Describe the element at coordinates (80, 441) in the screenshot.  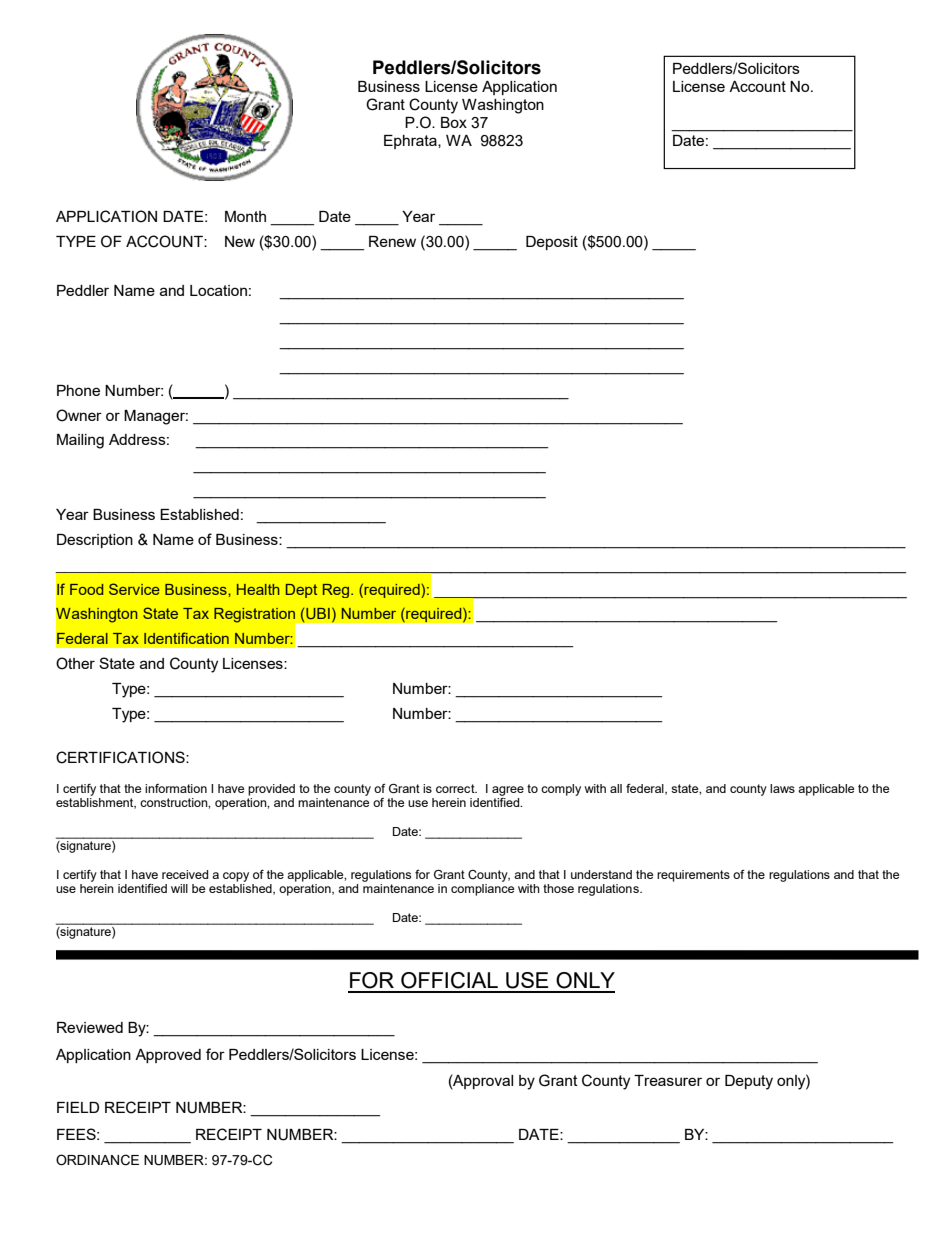
I see `Mailing` at that location.
